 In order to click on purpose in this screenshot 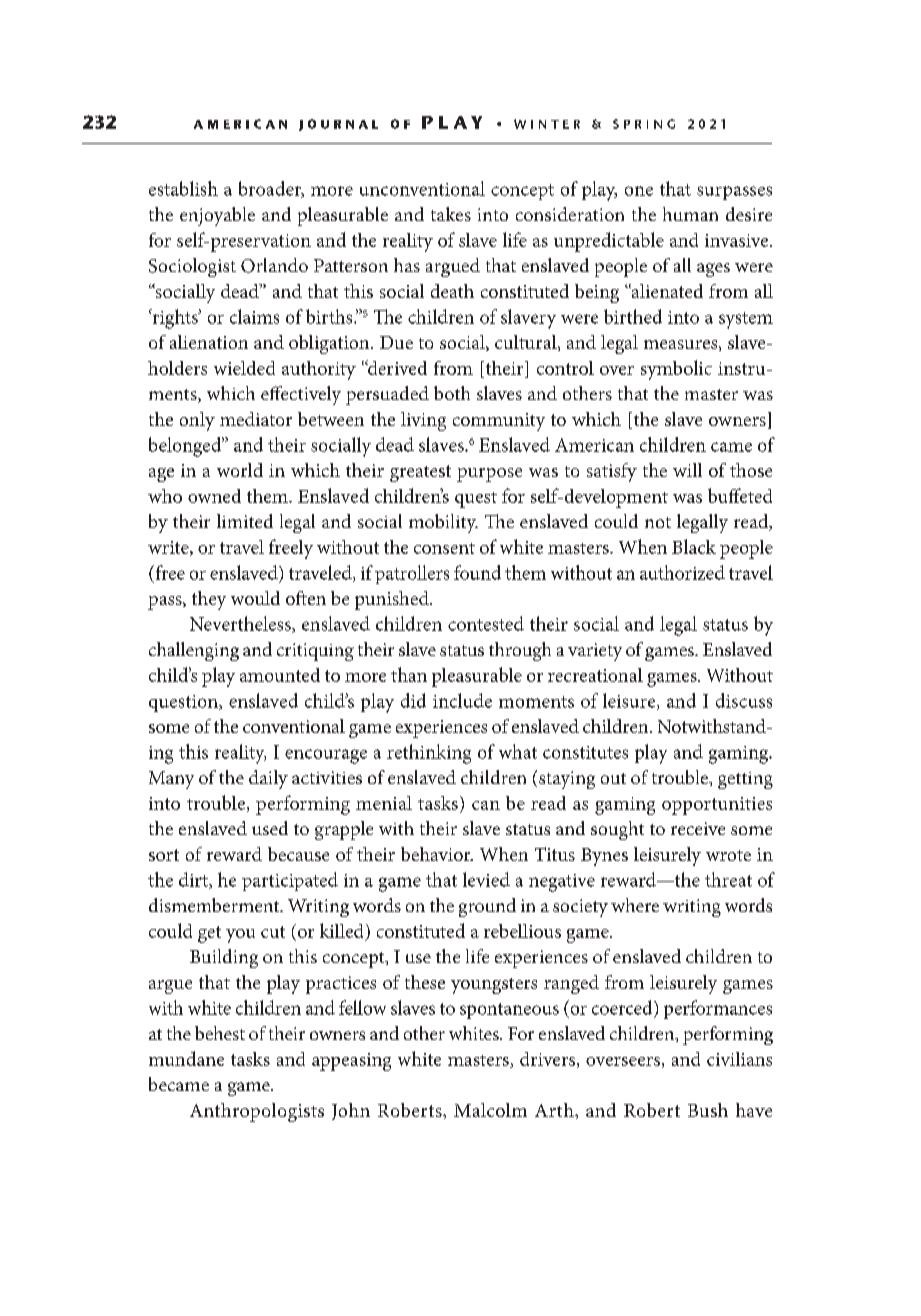, I will do `click(489, 475)`.
